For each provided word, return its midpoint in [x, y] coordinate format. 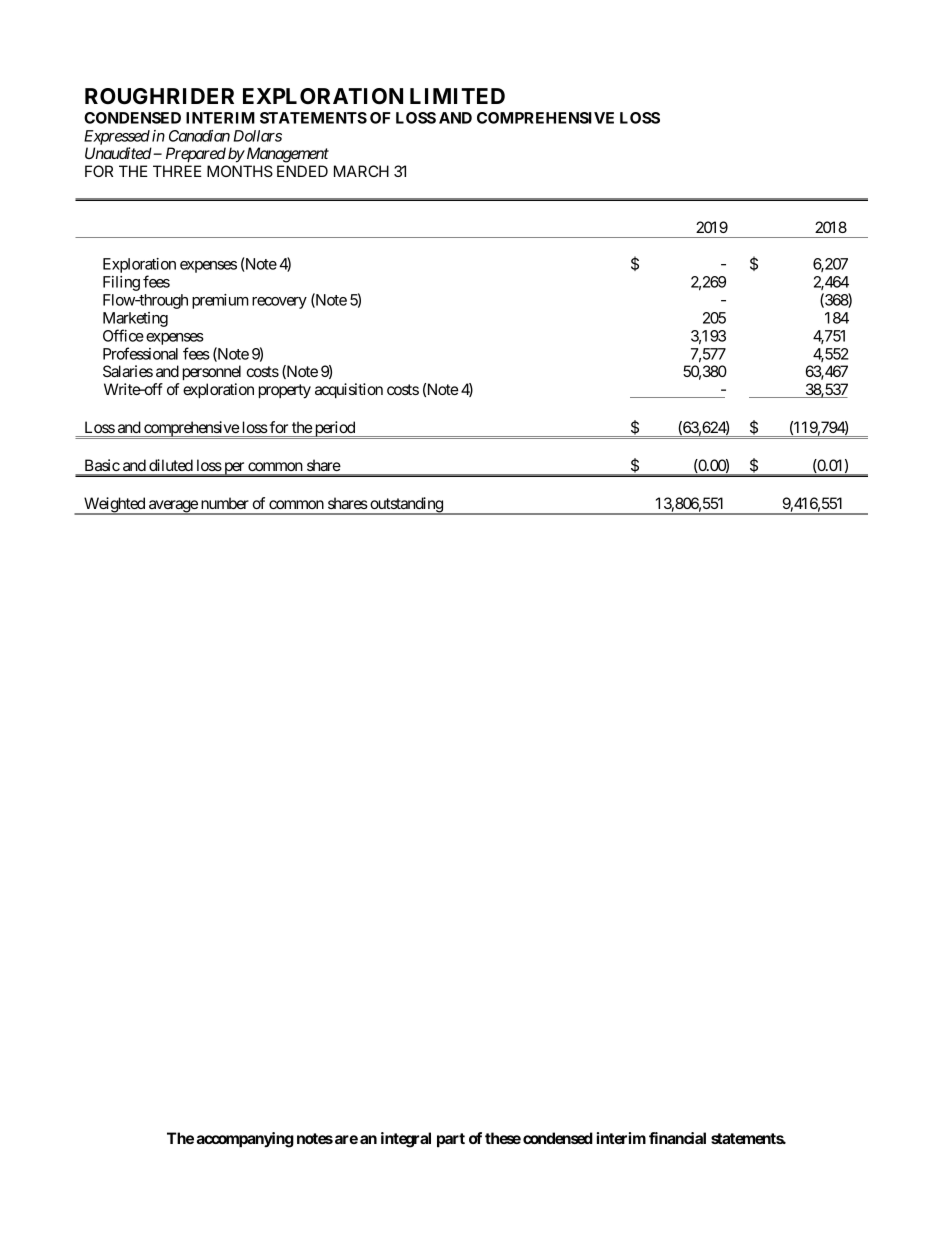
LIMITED [457, 96]
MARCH [361, 171]
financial [677, 1138]
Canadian [199, 136]
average [173, 507]
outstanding [406, 506]
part [451, 1140]
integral [406, 1140]
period [334, 430]
